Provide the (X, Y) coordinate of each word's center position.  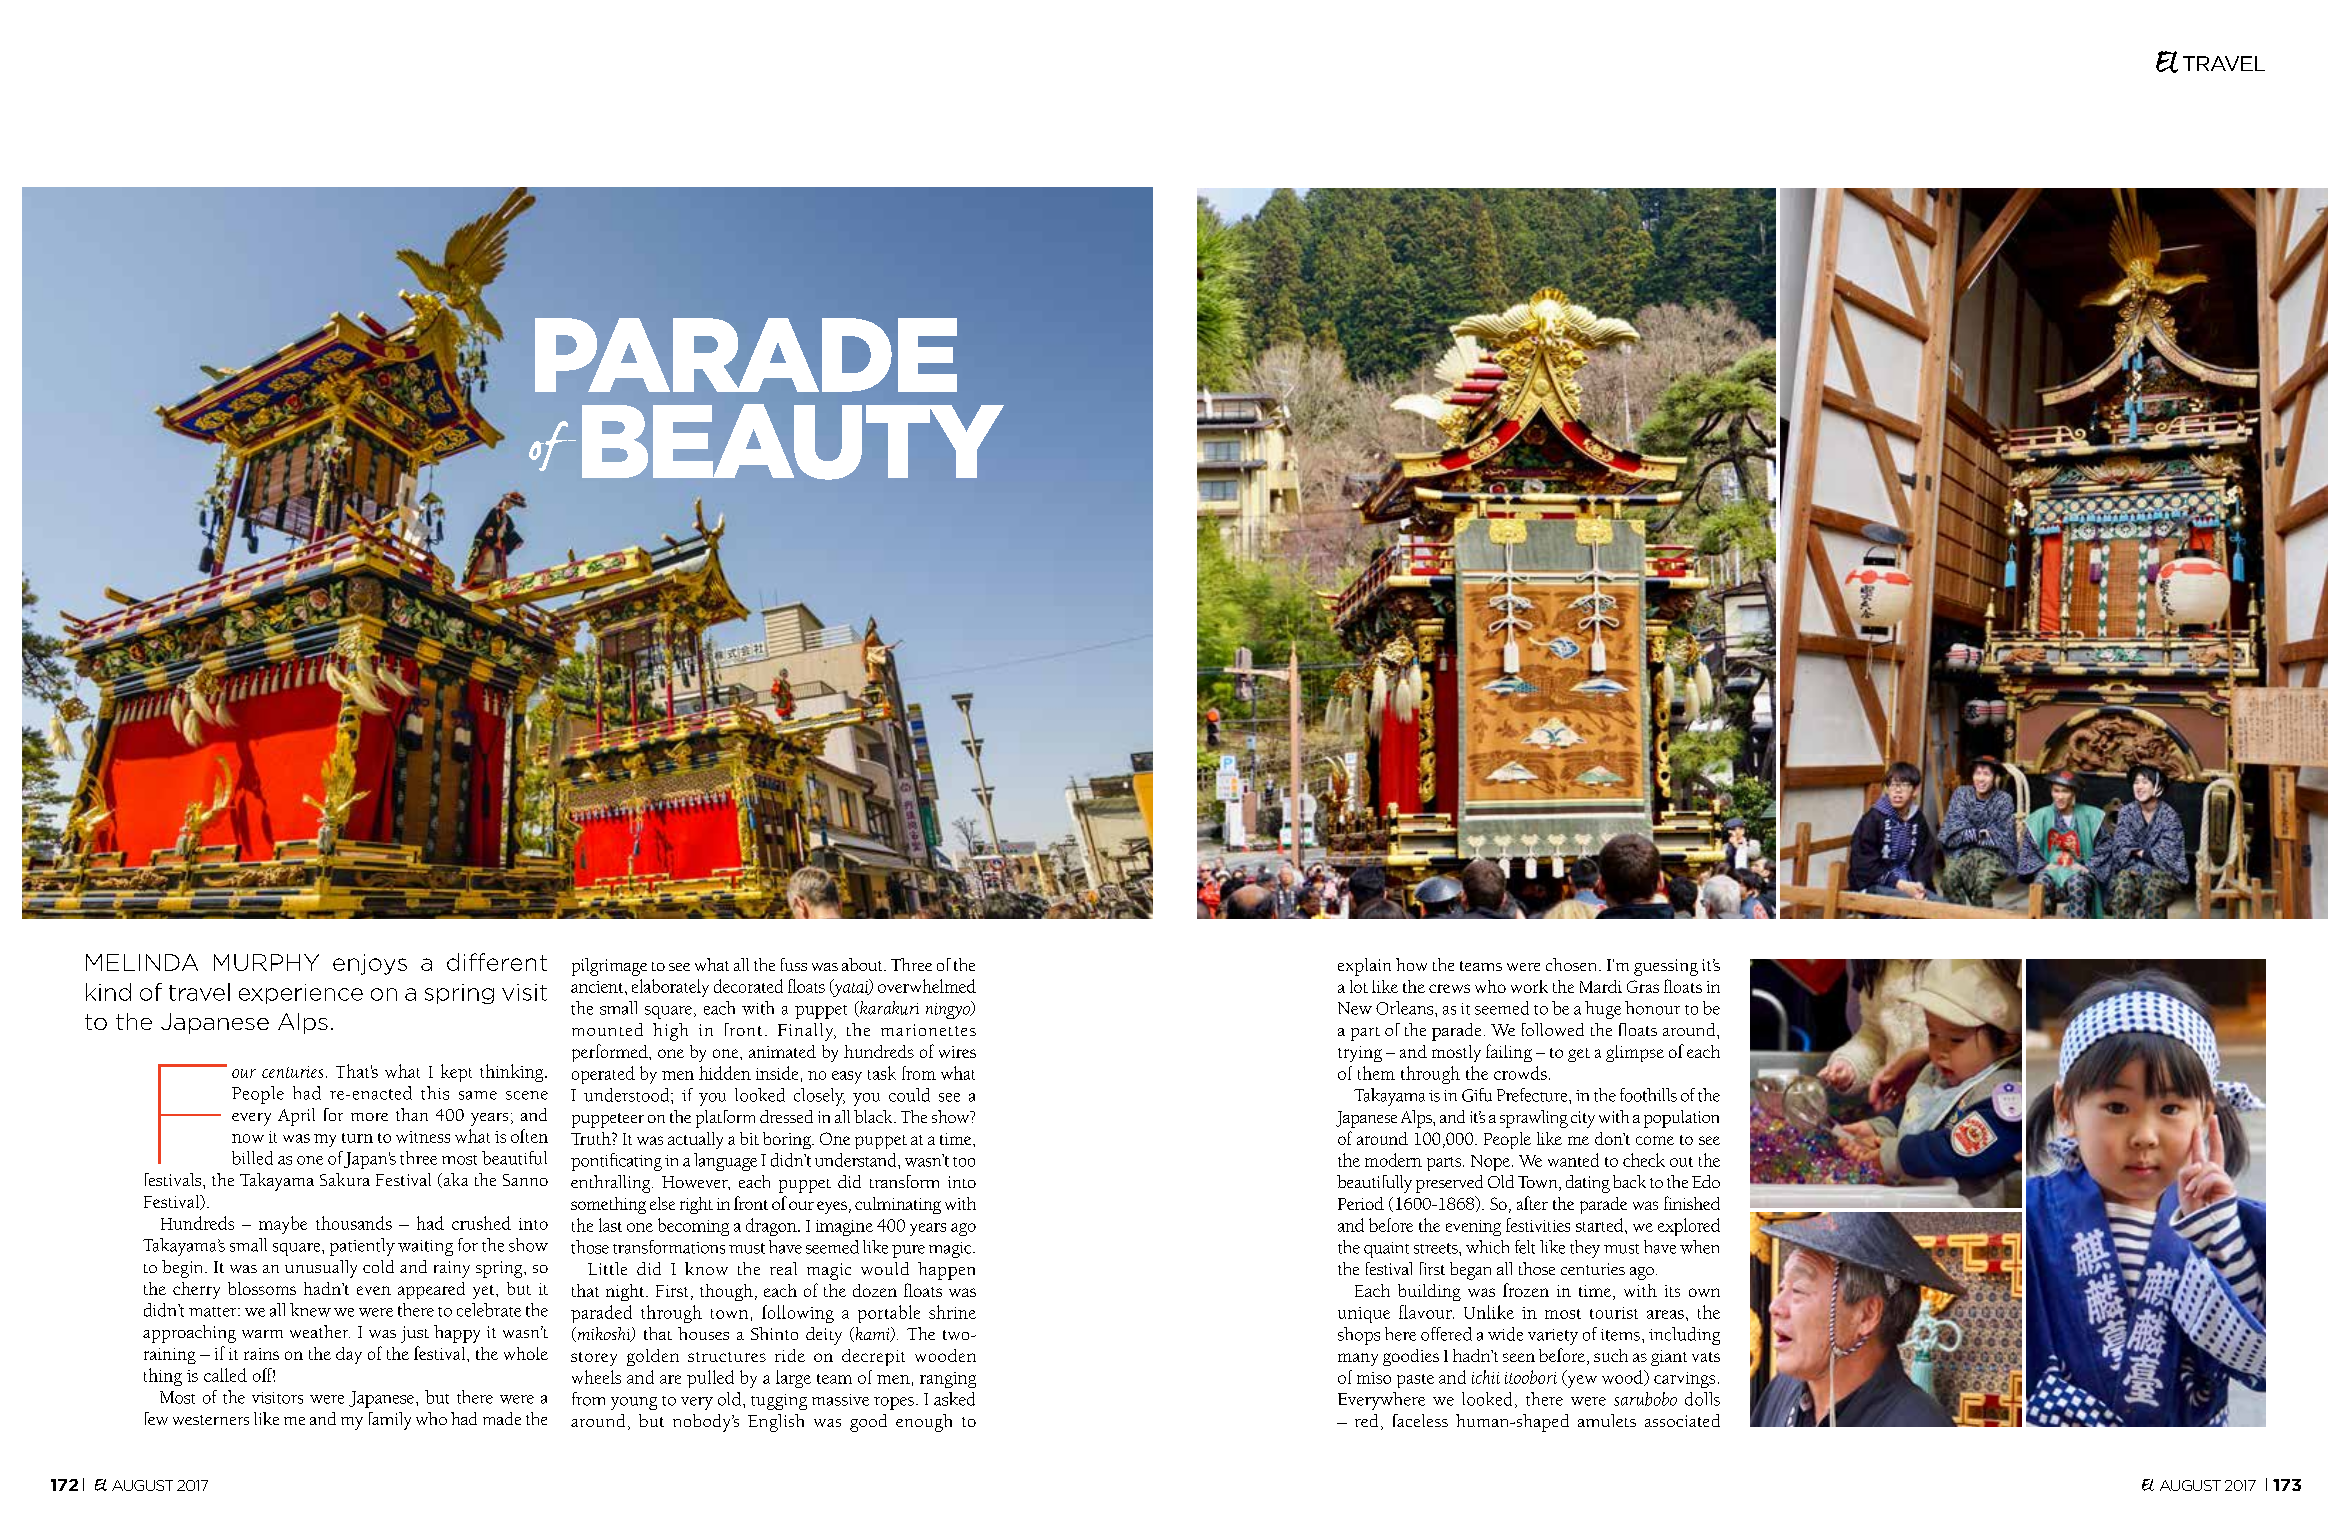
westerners (211, 1420)
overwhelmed (927, 986)
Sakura (345, 1179)
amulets (1607, 1420)
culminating (898, 1205)
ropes (894, 1403)
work (1529, 986)
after (1532, 1203)
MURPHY (266, 962)
